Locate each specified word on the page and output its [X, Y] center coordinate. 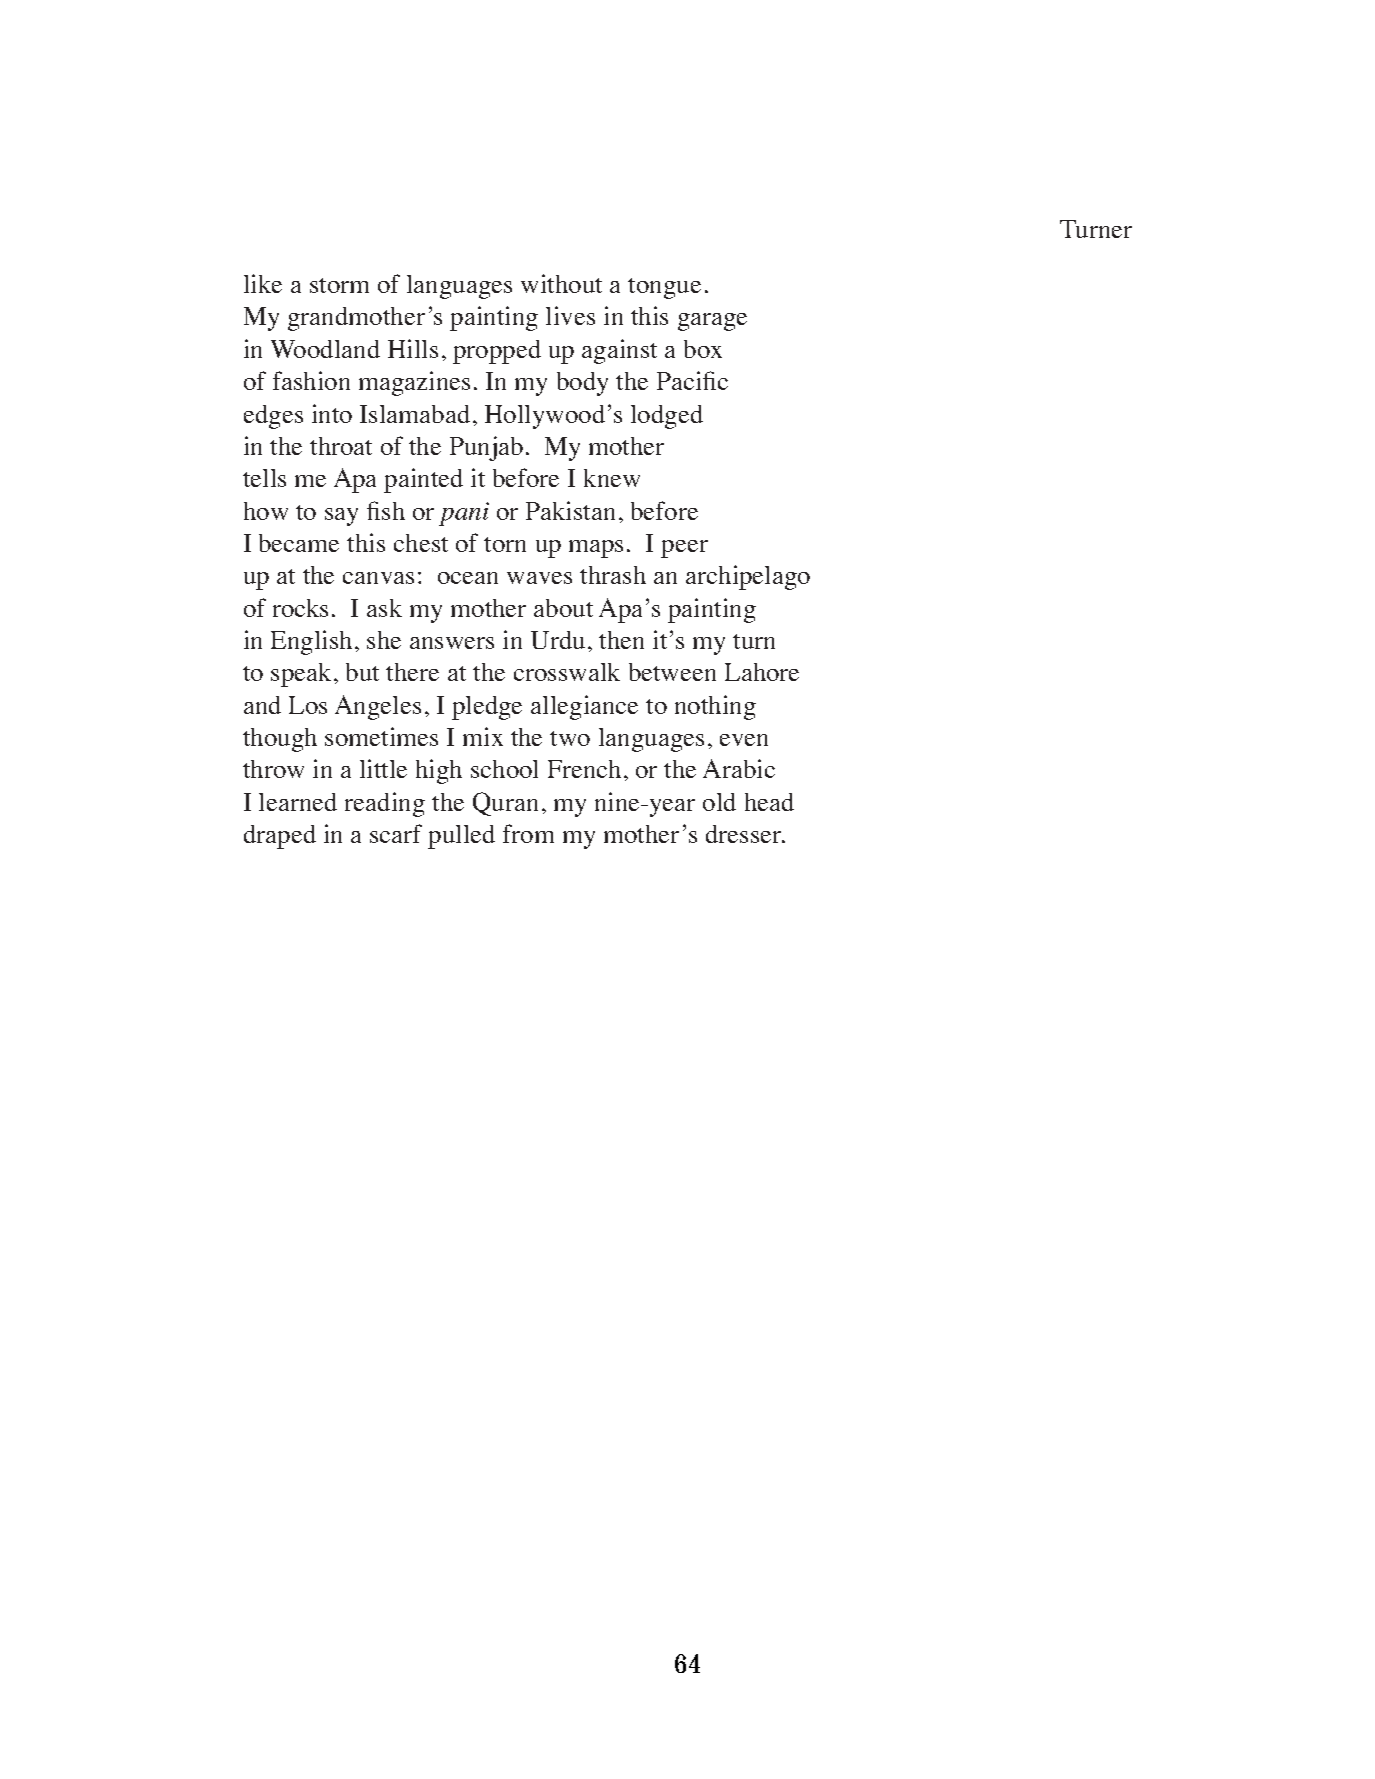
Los [308, 705]
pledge [487, 708]
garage [712, 322]
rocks [300, 608]
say [341, 517]
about [563, 608]
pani [464, 514]
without [561, 283]
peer [684, 549]
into [332, 413]
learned [298, 802]
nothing [715, 707]
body [582, 384]
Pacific [692, 380]
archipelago [748, 577]
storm [339, 285]
